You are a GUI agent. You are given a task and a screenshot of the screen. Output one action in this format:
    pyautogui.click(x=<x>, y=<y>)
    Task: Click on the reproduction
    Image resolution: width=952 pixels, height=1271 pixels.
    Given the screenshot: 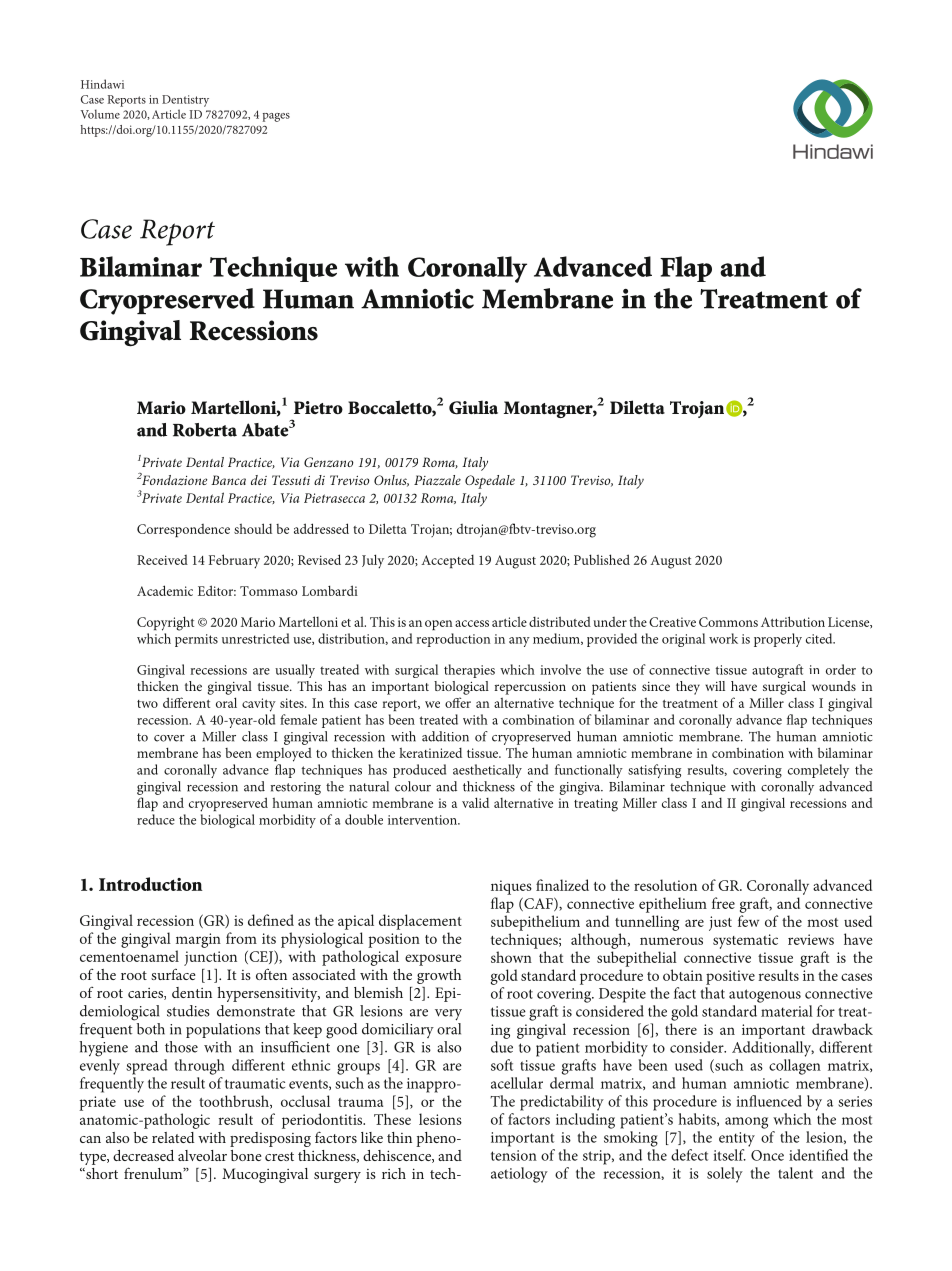 What is the action you would take?
    pyautogui.click(x=453, y=640)
